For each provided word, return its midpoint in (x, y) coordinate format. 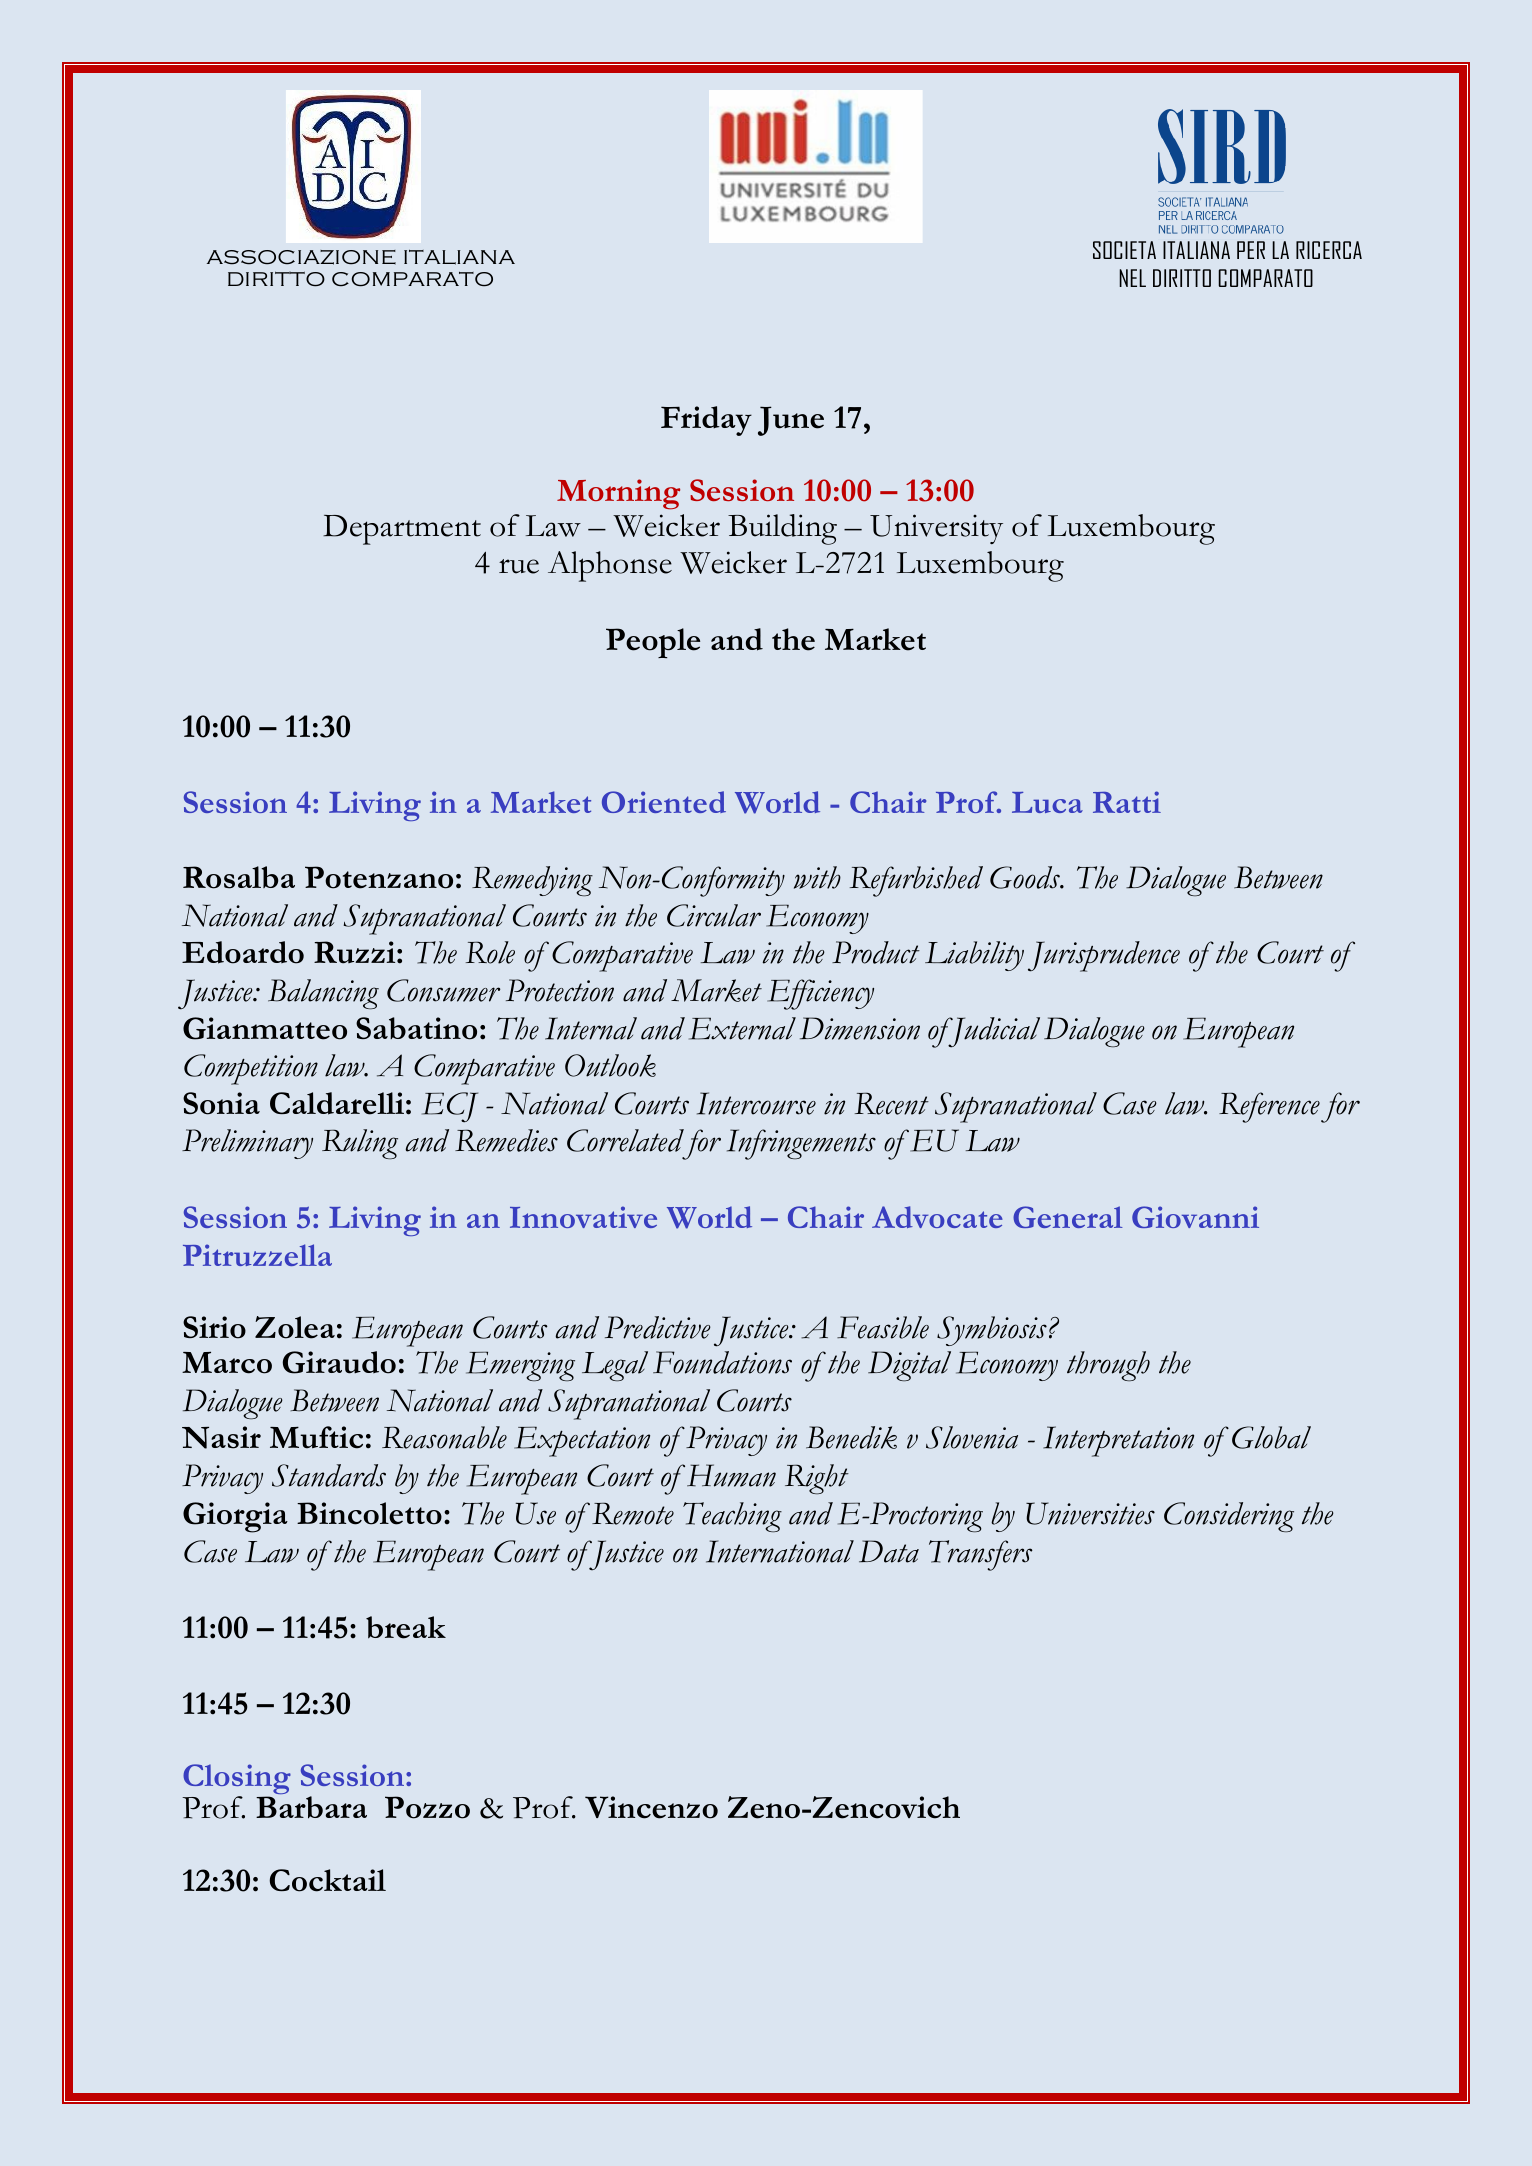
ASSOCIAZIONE (301, 257)
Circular (714, 915)
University (936, 529)
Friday (706, 421)
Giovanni (1195, 1217)
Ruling (360, 1144)
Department (402, 530)
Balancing (323, 994)
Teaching (732, 1517)
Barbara (311, 1807)
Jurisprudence (1104, 956)
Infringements (801, 1144)
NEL (1132, 278)
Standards (329, 1475)
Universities (1090, 1513)
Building (782, 529)
